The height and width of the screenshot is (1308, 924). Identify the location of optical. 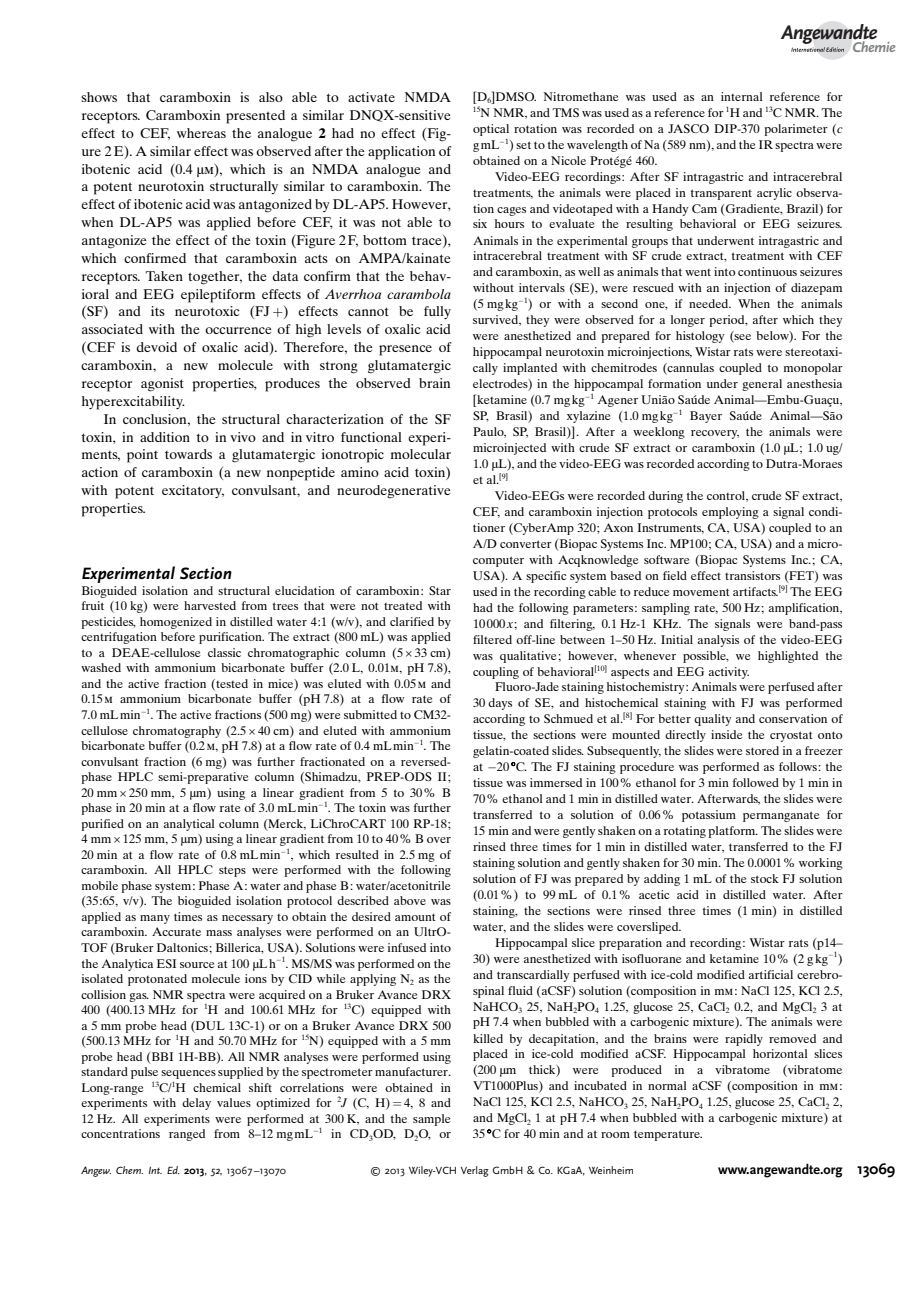
(491, 130).
